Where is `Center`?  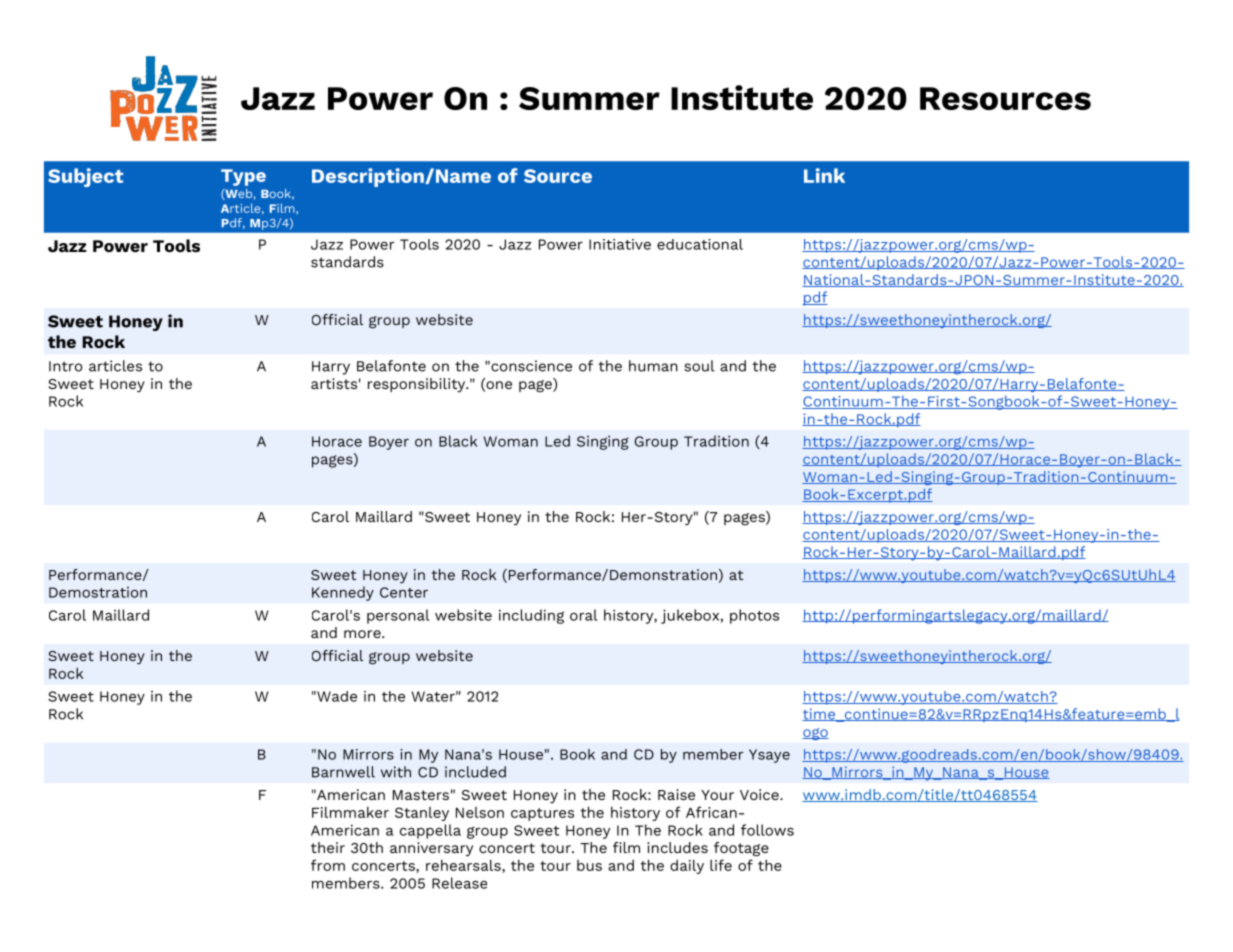 Center is located at coordinates (404, 592).
